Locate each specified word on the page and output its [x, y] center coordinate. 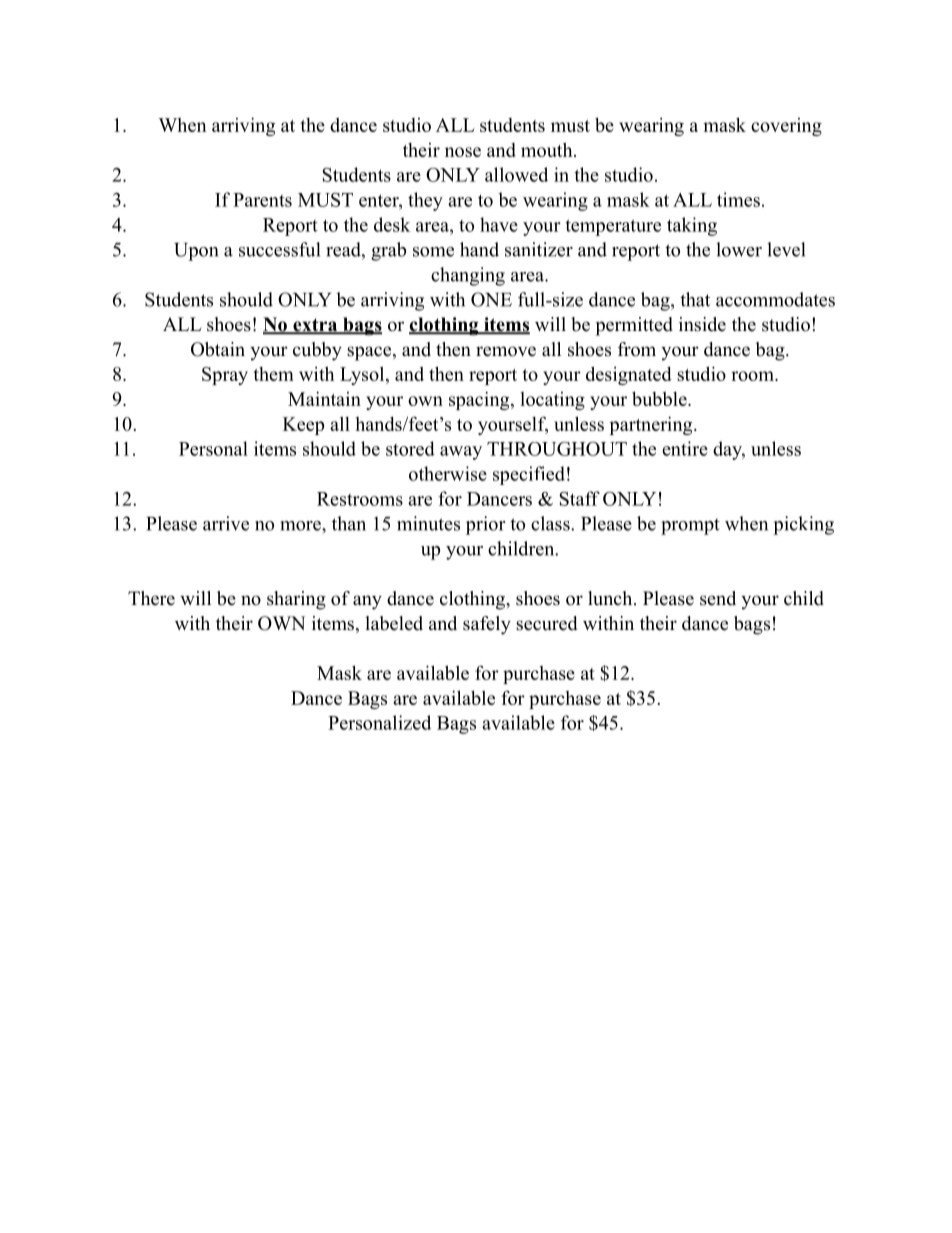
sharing [296, 600]
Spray [225, 376]
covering [786, 127]
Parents [262, 200]
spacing [480, 400]
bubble [660, 398]
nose [463, 152]
